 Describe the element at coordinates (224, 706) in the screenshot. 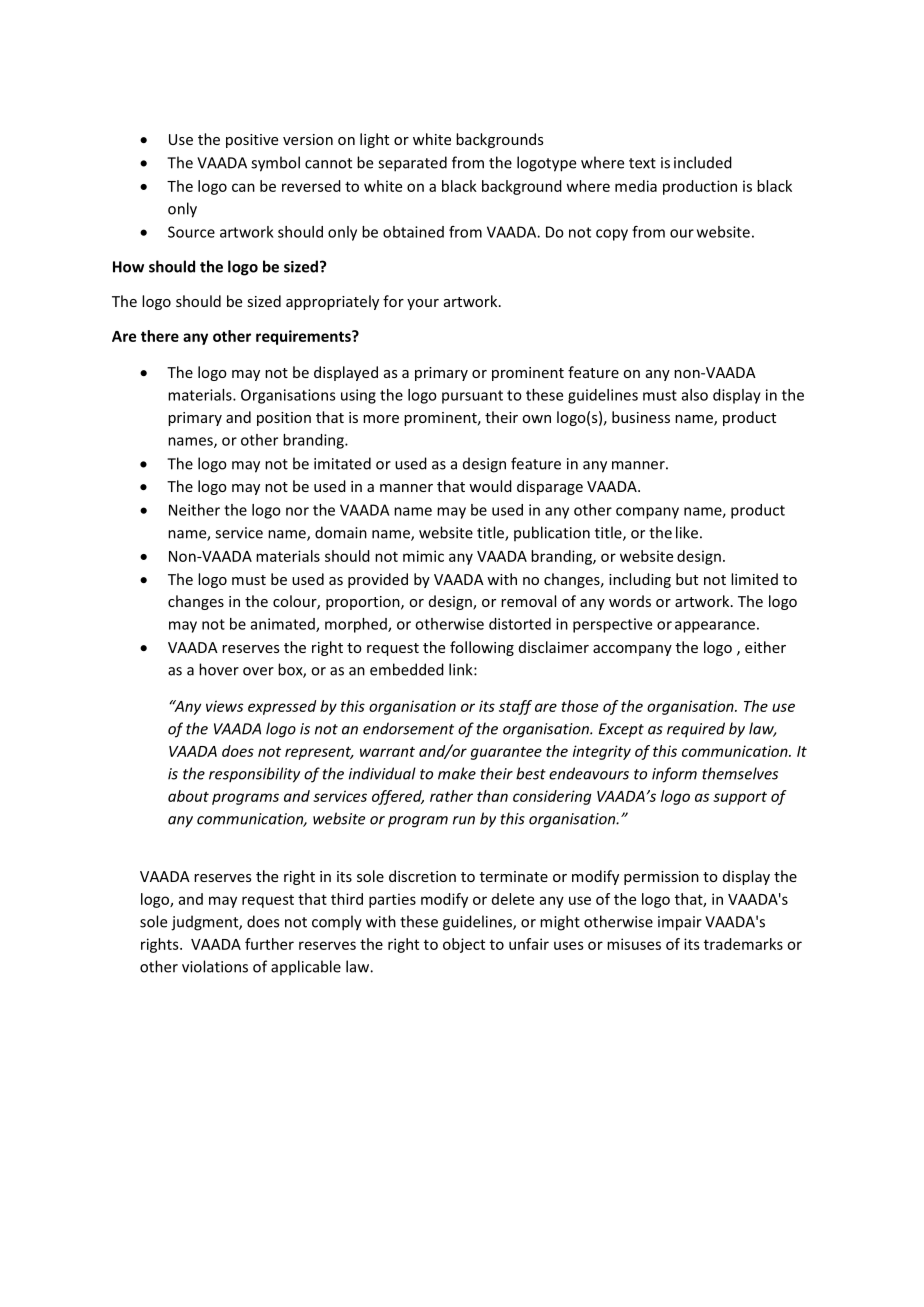

I see `views` at that location.
